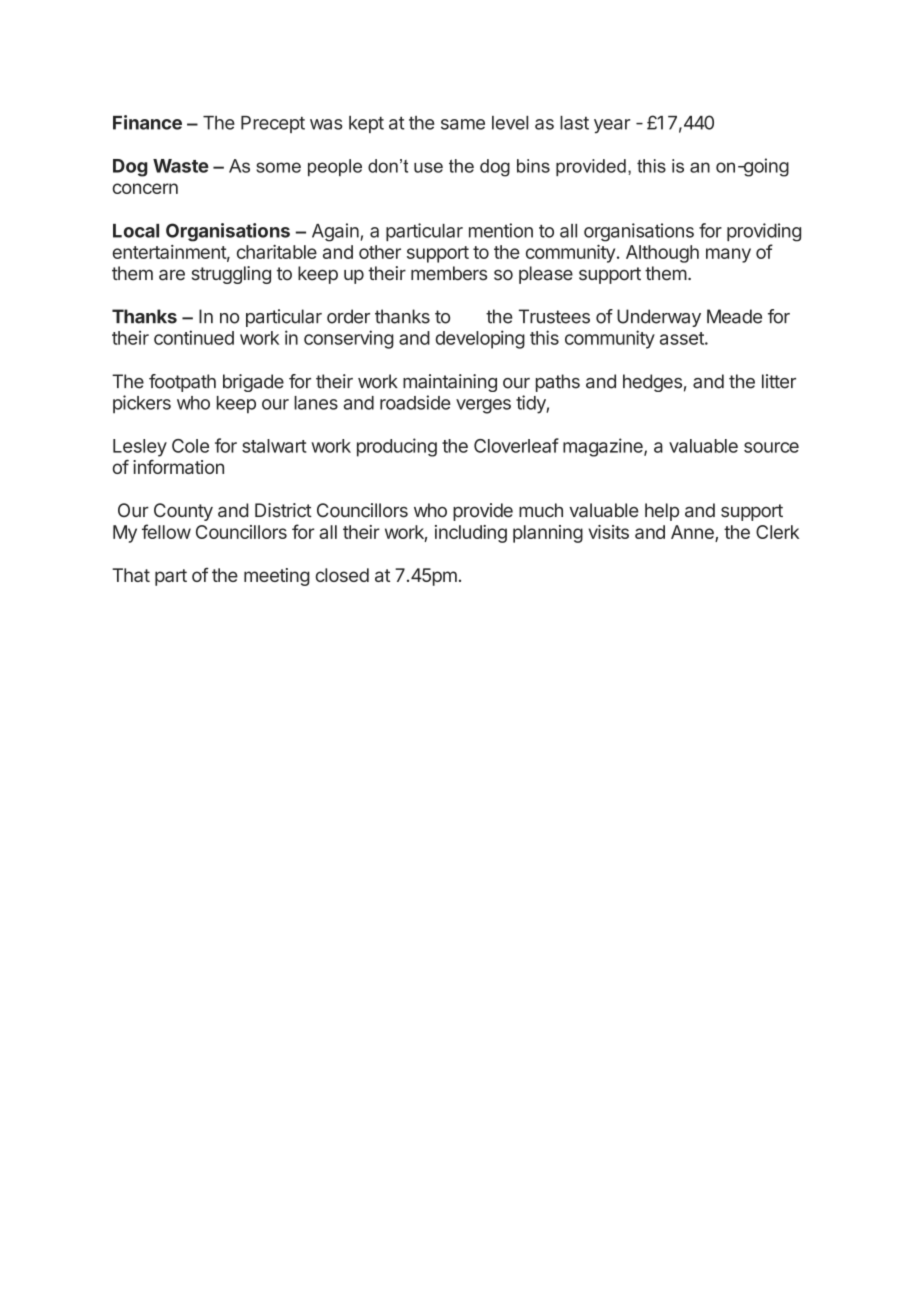 The width and height of the image is (924, 1308). Describe the element at coordinates (463, 124) in the image. I see `same` at that location.
